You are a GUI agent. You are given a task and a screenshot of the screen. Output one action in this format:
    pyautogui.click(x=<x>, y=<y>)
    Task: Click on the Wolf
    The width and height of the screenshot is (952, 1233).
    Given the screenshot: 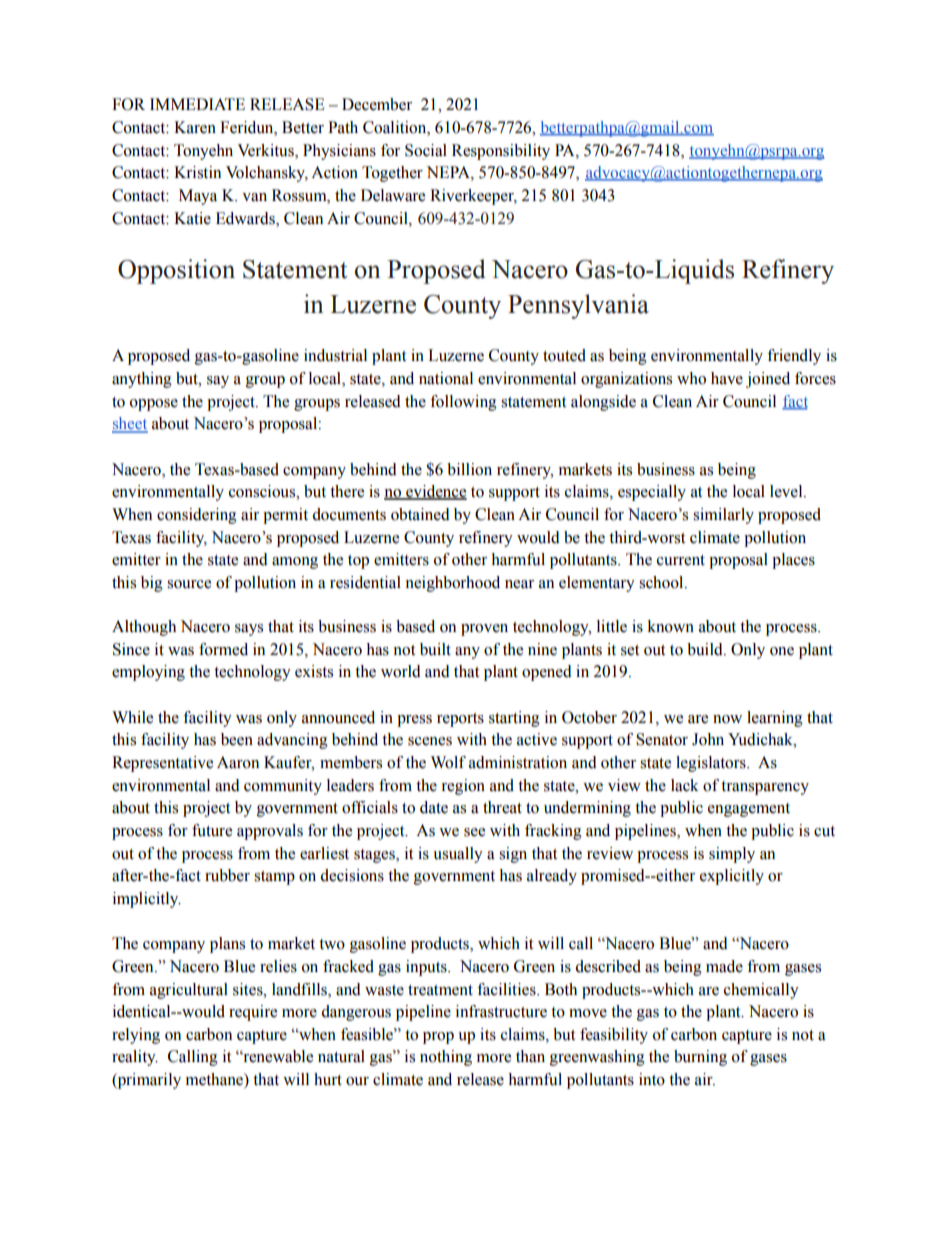 What is the action you would take?
    pyautogui.click(x=448, y=762)
